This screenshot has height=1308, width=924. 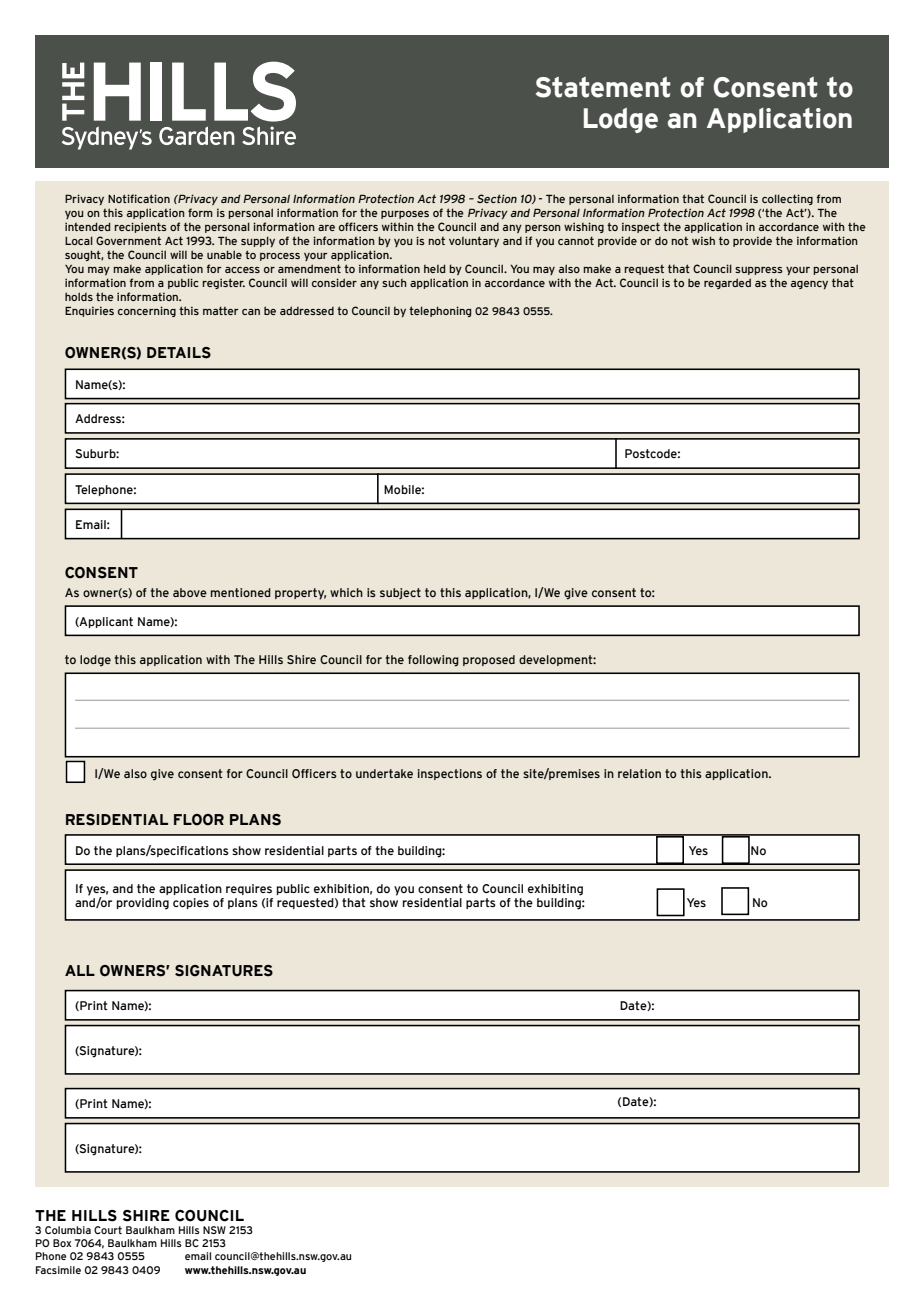 I want to click on collecting, so click(x=787, y=199).
